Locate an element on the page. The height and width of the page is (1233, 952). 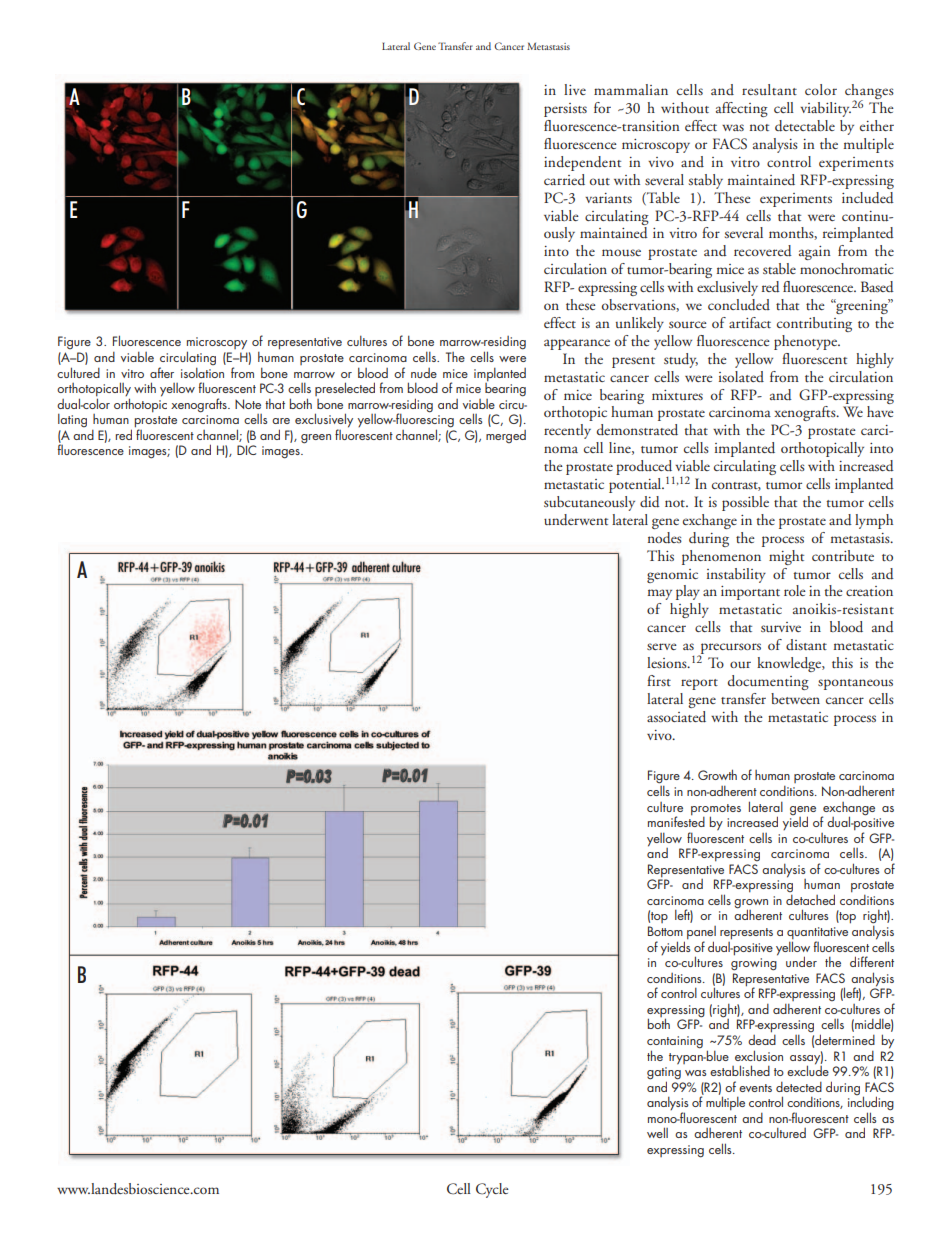
well is located at coordinates (657, 1132).
